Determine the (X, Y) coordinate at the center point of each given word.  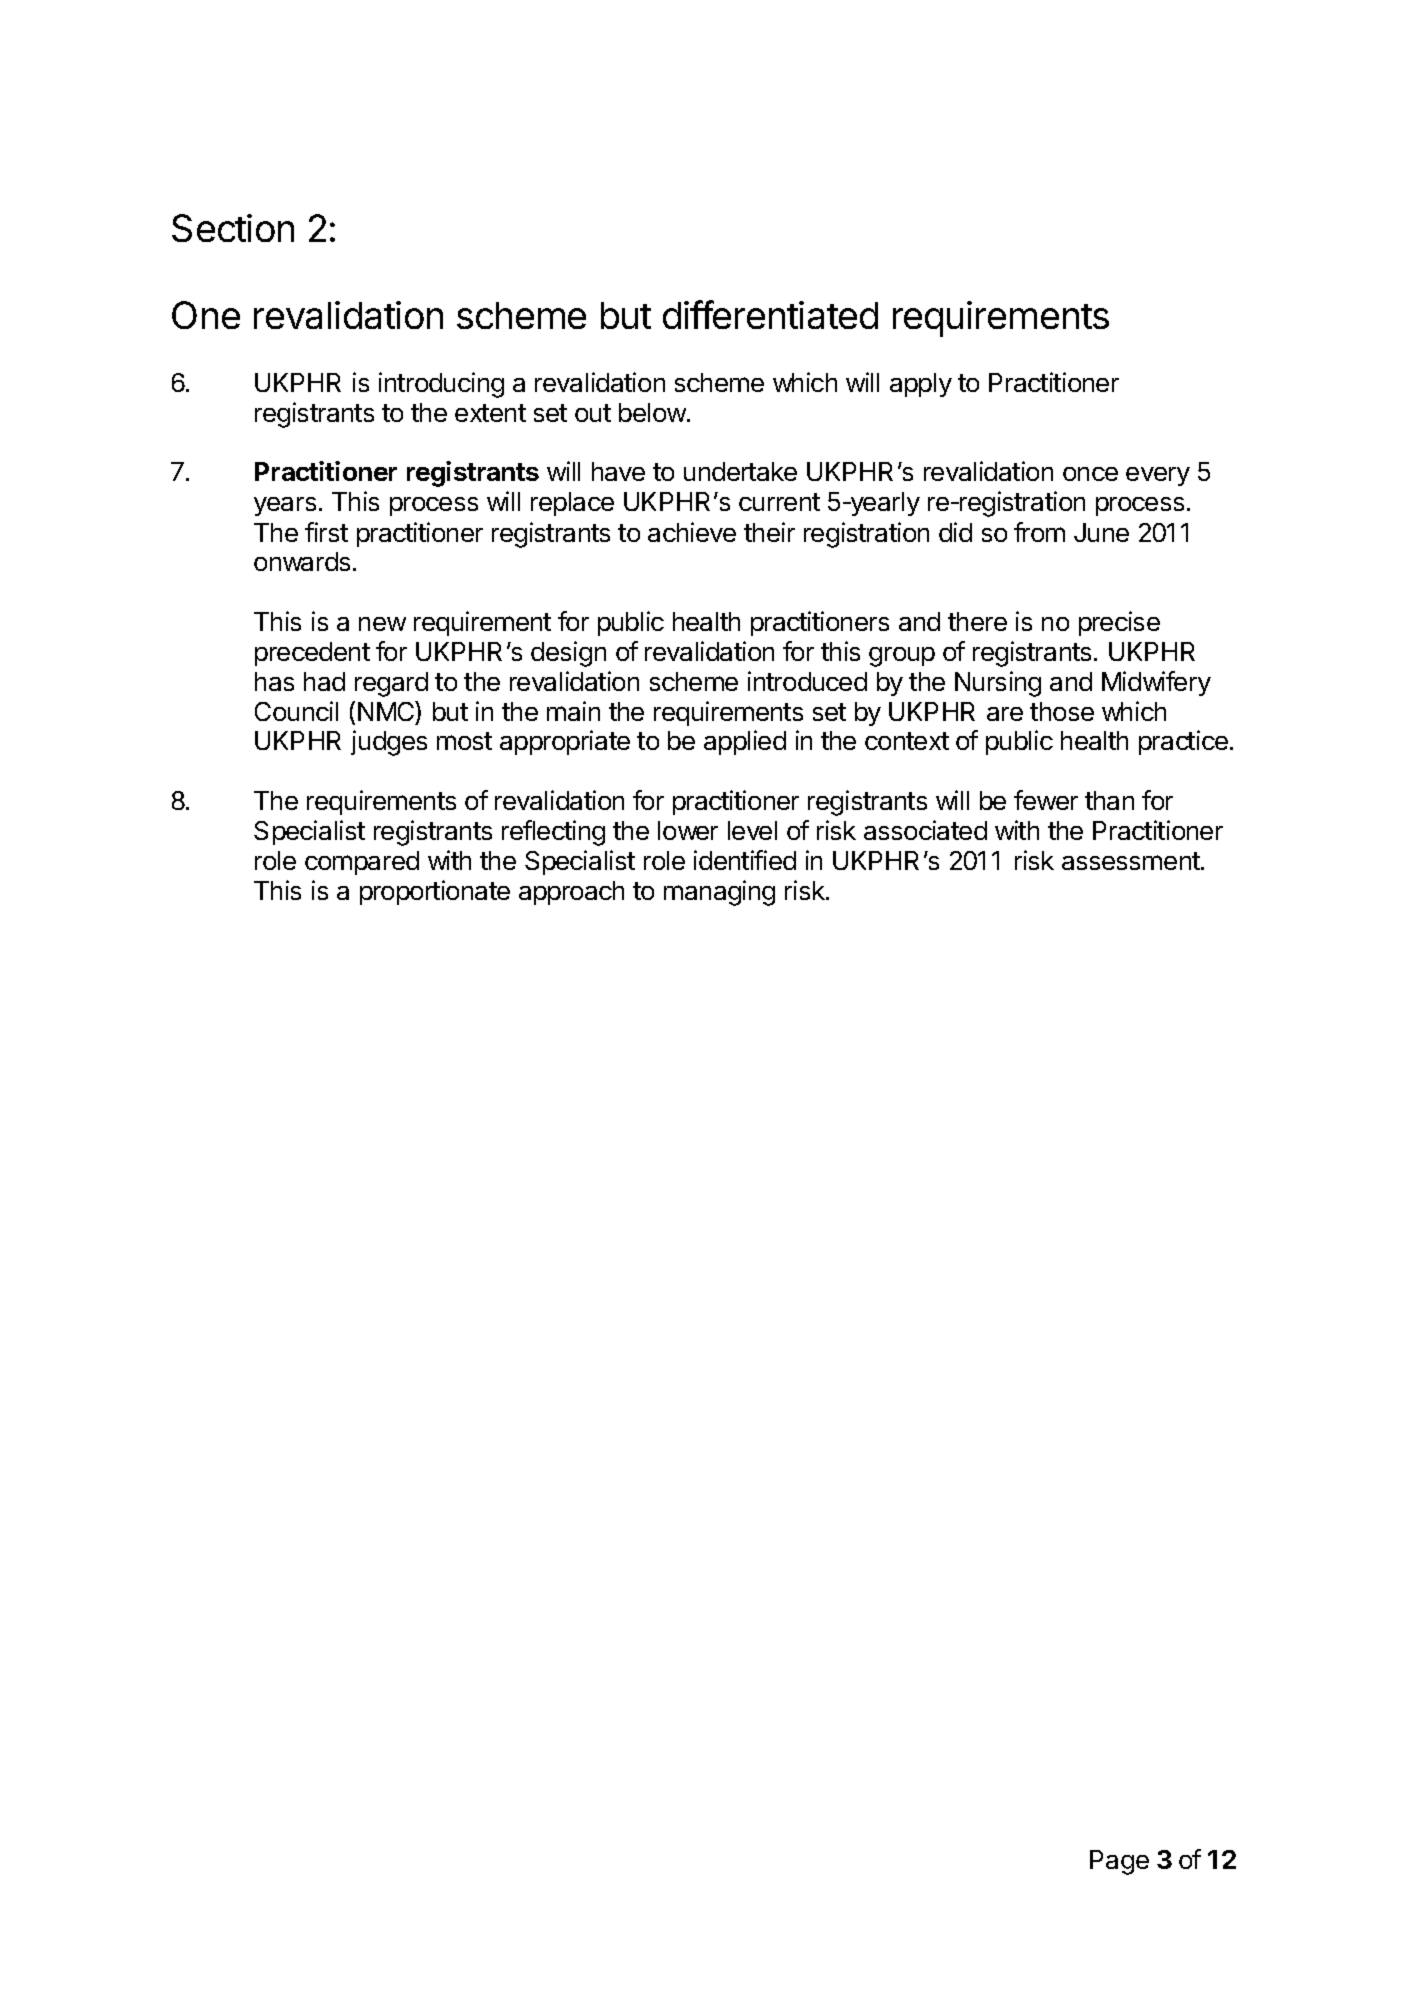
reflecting (553, 833)
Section (233, 228)
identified (745, 860)
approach (571, 893)
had (324, 681)
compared (362, 863)
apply (921, 385)
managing (719, 893)
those (1062, 711)
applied (745, 742)
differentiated (770, 314)
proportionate (435, 892)
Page (1119, 1862)
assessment (1132, 861)
